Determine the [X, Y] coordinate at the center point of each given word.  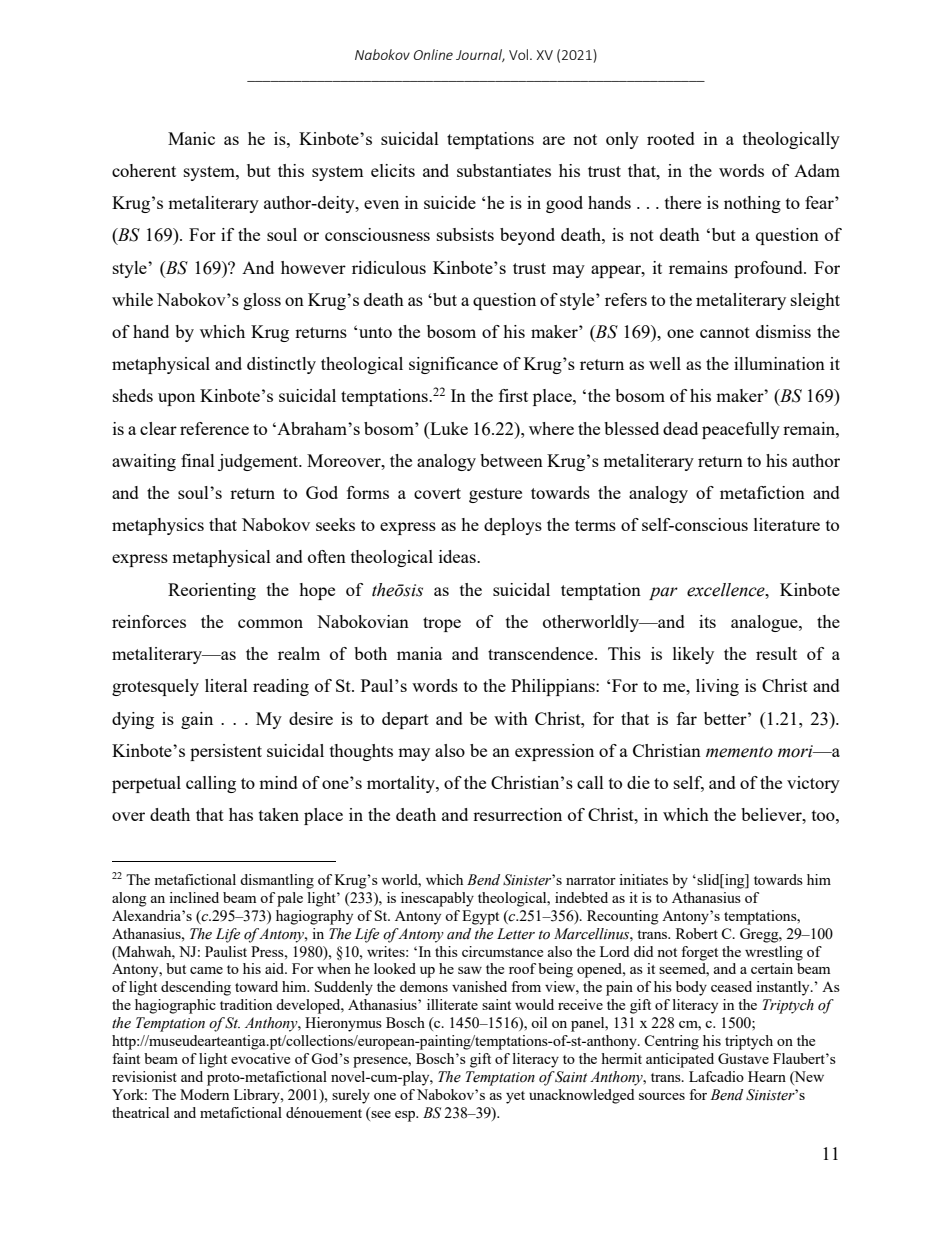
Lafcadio [716, 1076]
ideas [458, 556]
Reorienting [212, 591]
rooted [671, 138]
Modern [204, 1094]
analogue [765, 623]
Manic [191, 138]
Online [433, 54]
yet [515, 1097]
